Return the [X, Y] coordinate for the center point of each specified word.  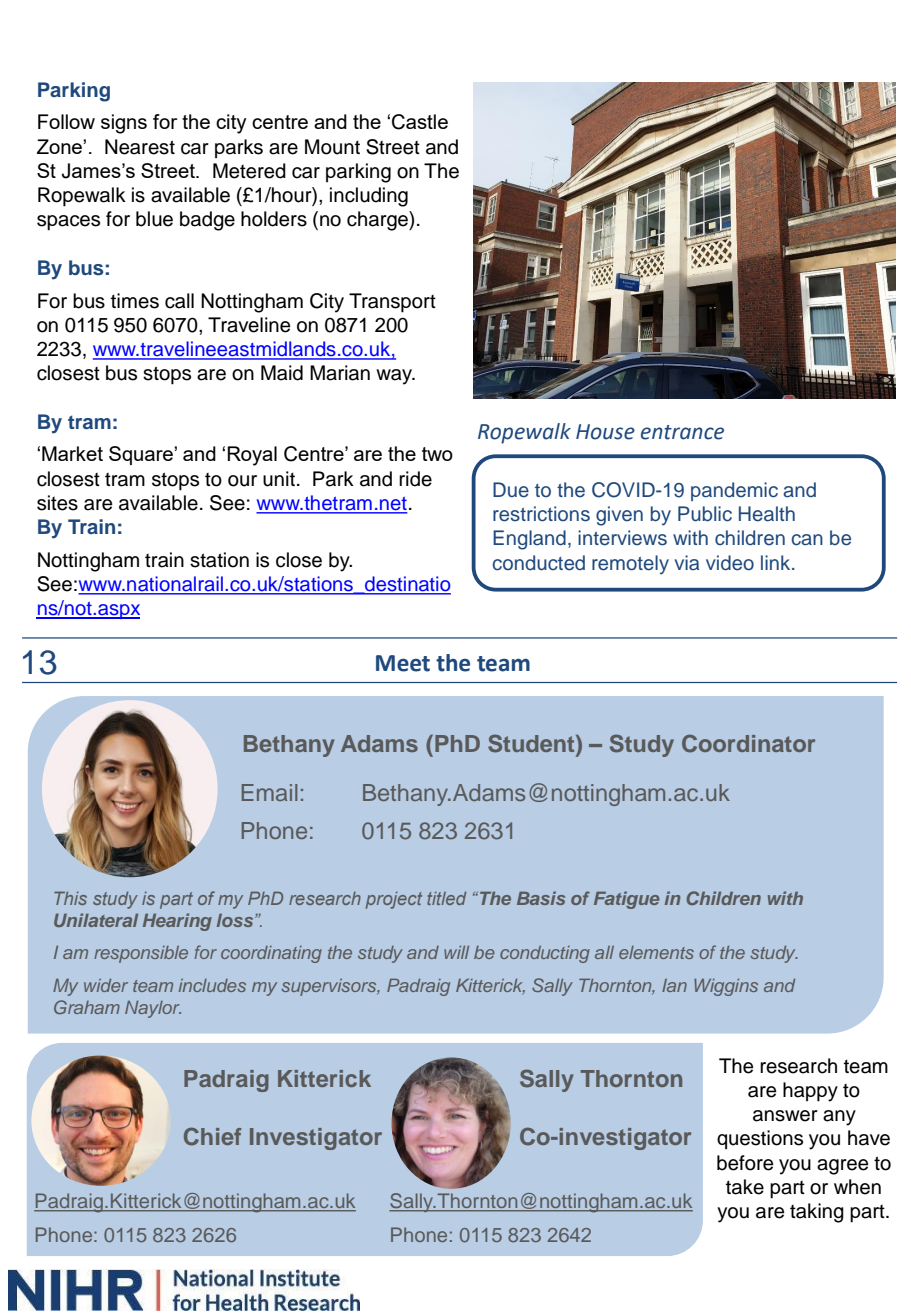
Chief [213, 1136]
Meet [403, 663]
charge [378, 221]
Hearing [177, 922]
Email [269, 792]
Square [142, 455]
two [437, 454]
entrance [682, 432]
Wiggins [726, 987]
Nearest [140, 147]
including [369, 197]
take [745, 1187]
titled [446, 898]
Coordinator [748, 743]
